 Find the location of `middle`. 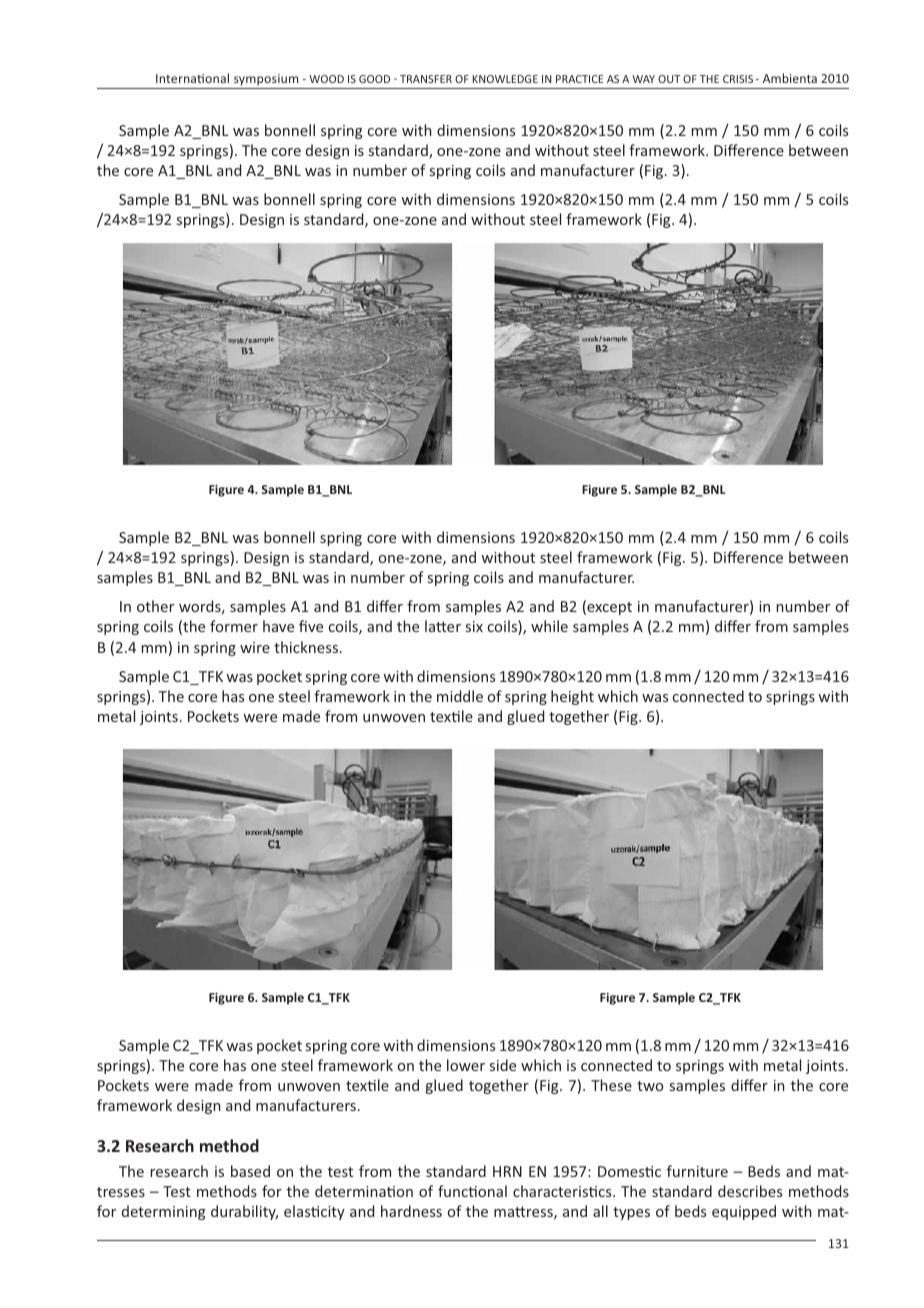

middle is located at coordinates (460, 696).
